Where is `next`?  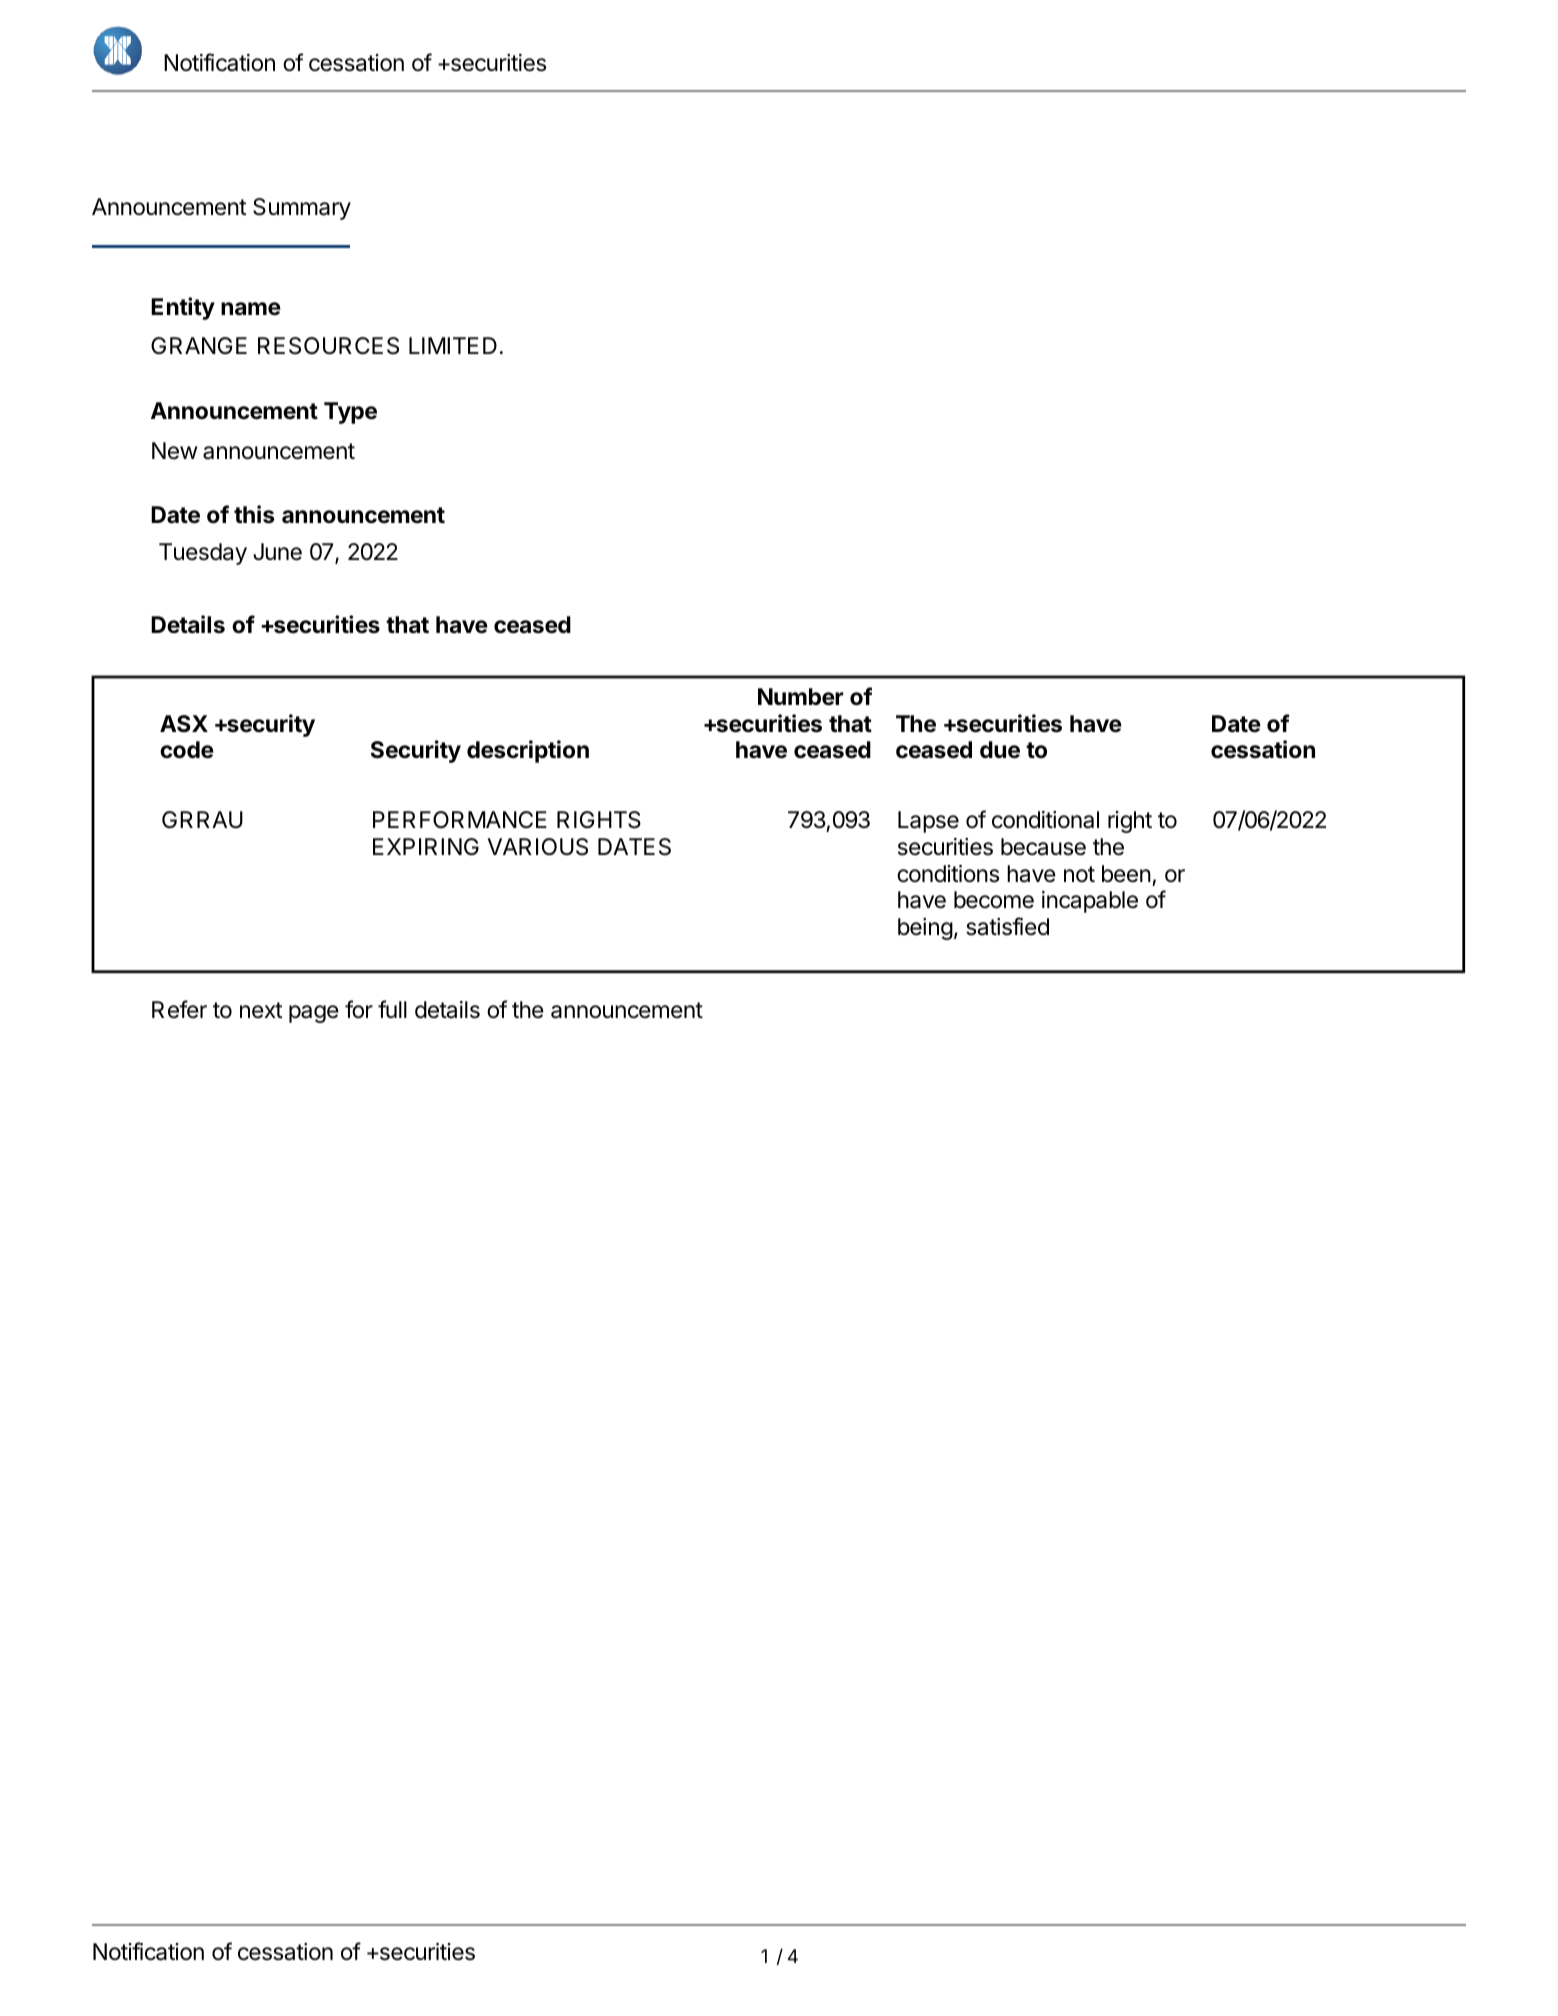 next is located at coordinates (261, 1010).
